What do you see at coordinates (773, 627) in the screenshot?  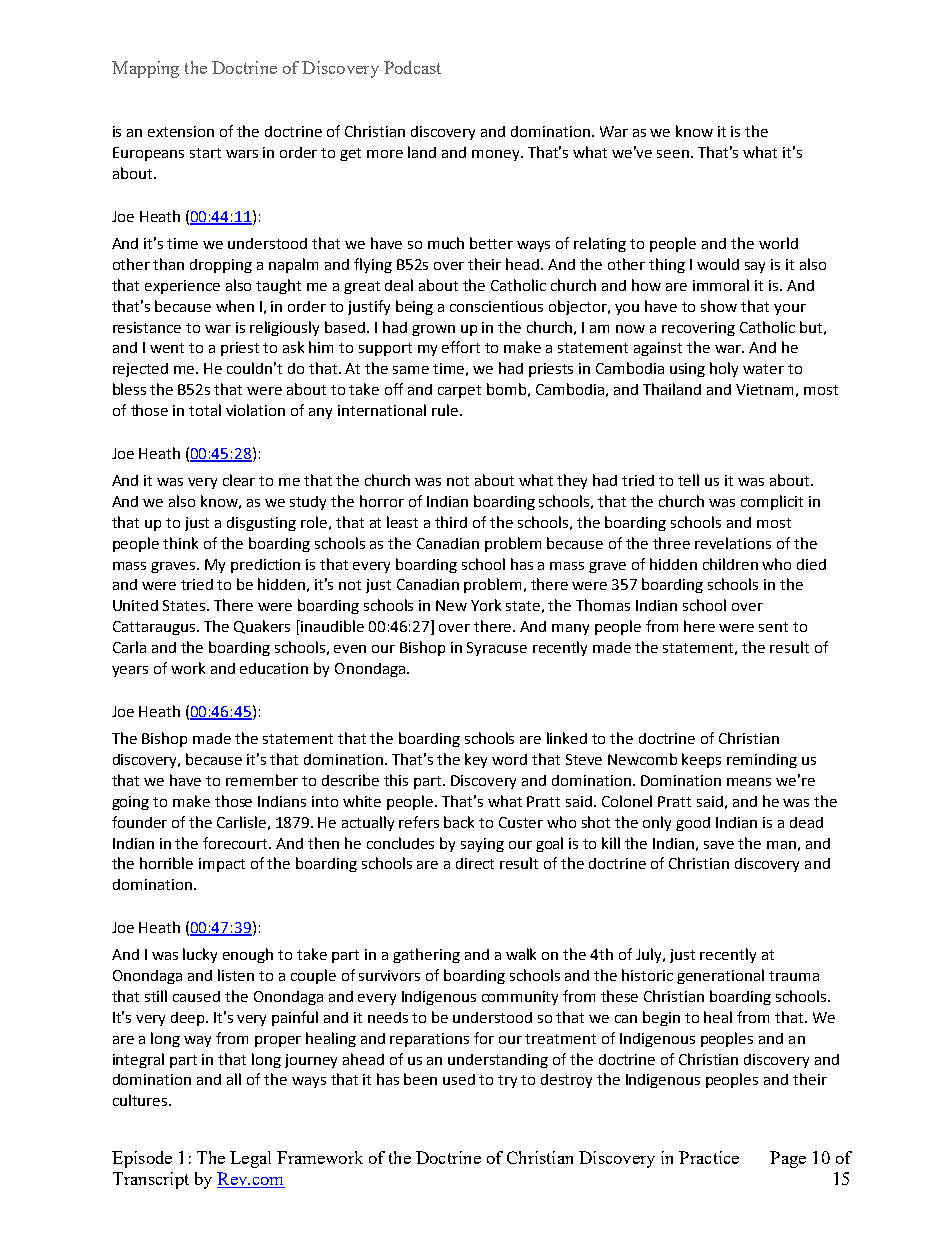 I see `sent` at bounding box center [773, 627].
